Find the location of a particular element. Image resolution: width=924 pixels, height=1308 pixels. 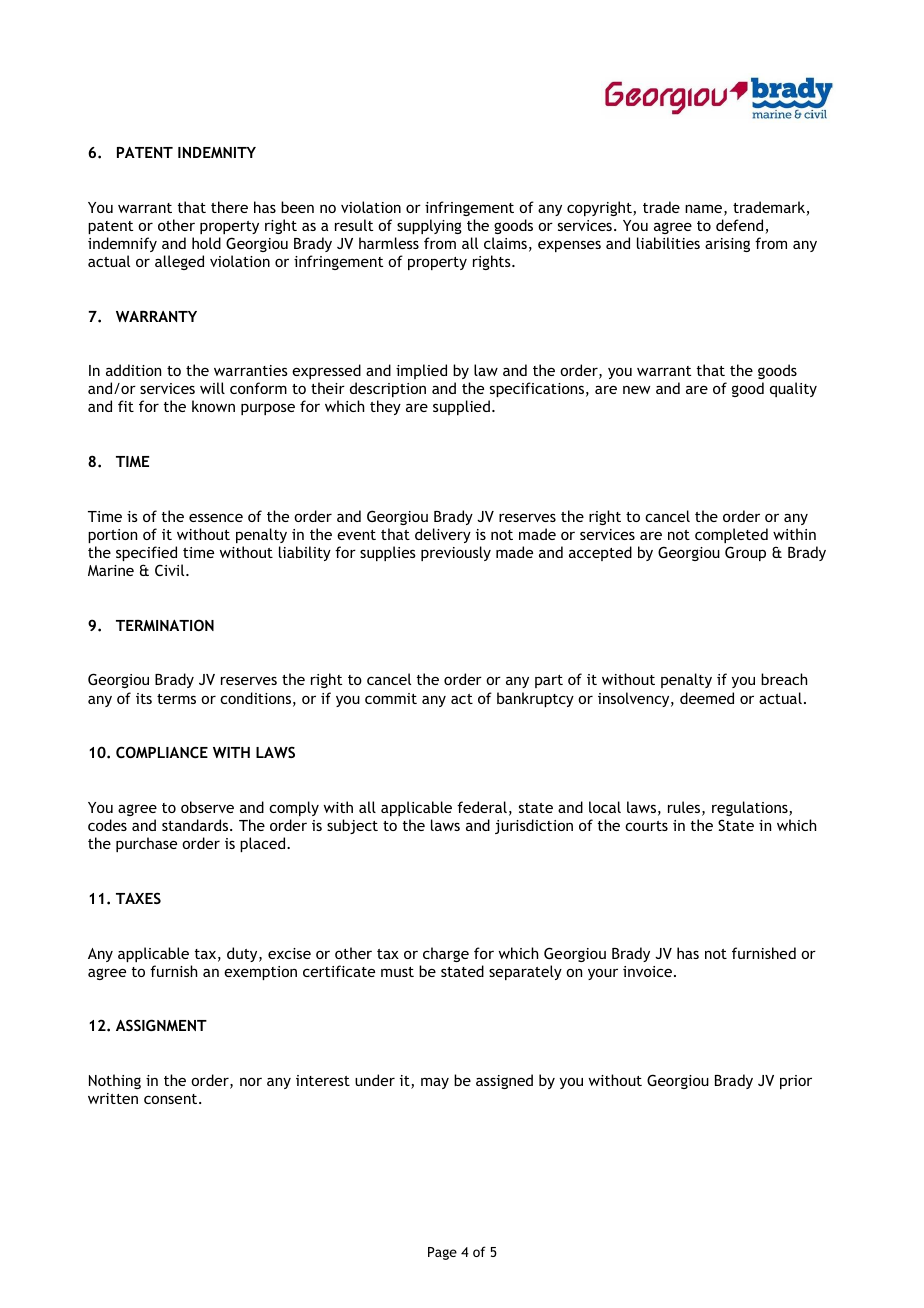

federal is located at coordinates (482, 807).
